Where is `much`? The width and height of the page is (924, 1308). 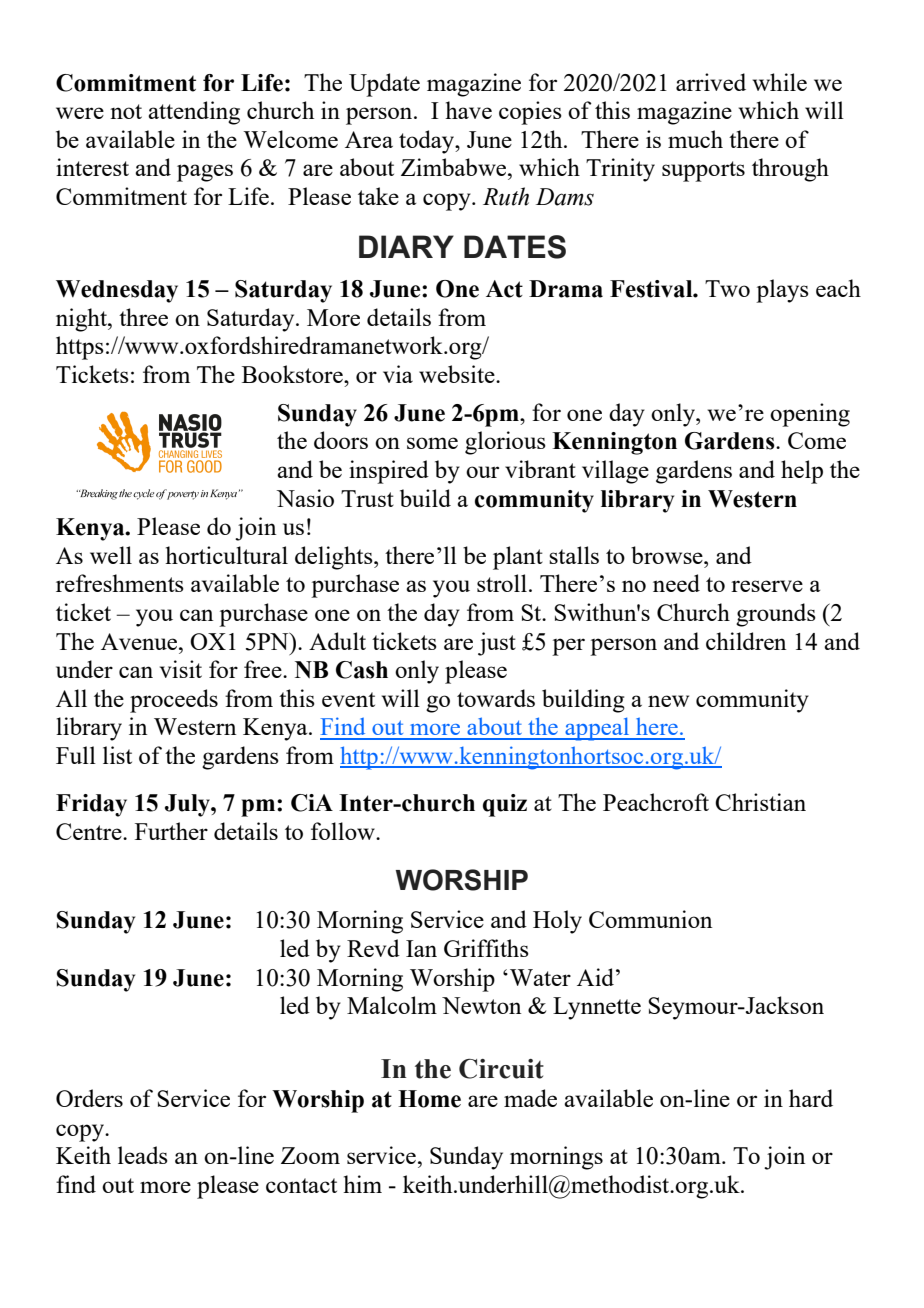
much is located at coordinates (695, 139).
